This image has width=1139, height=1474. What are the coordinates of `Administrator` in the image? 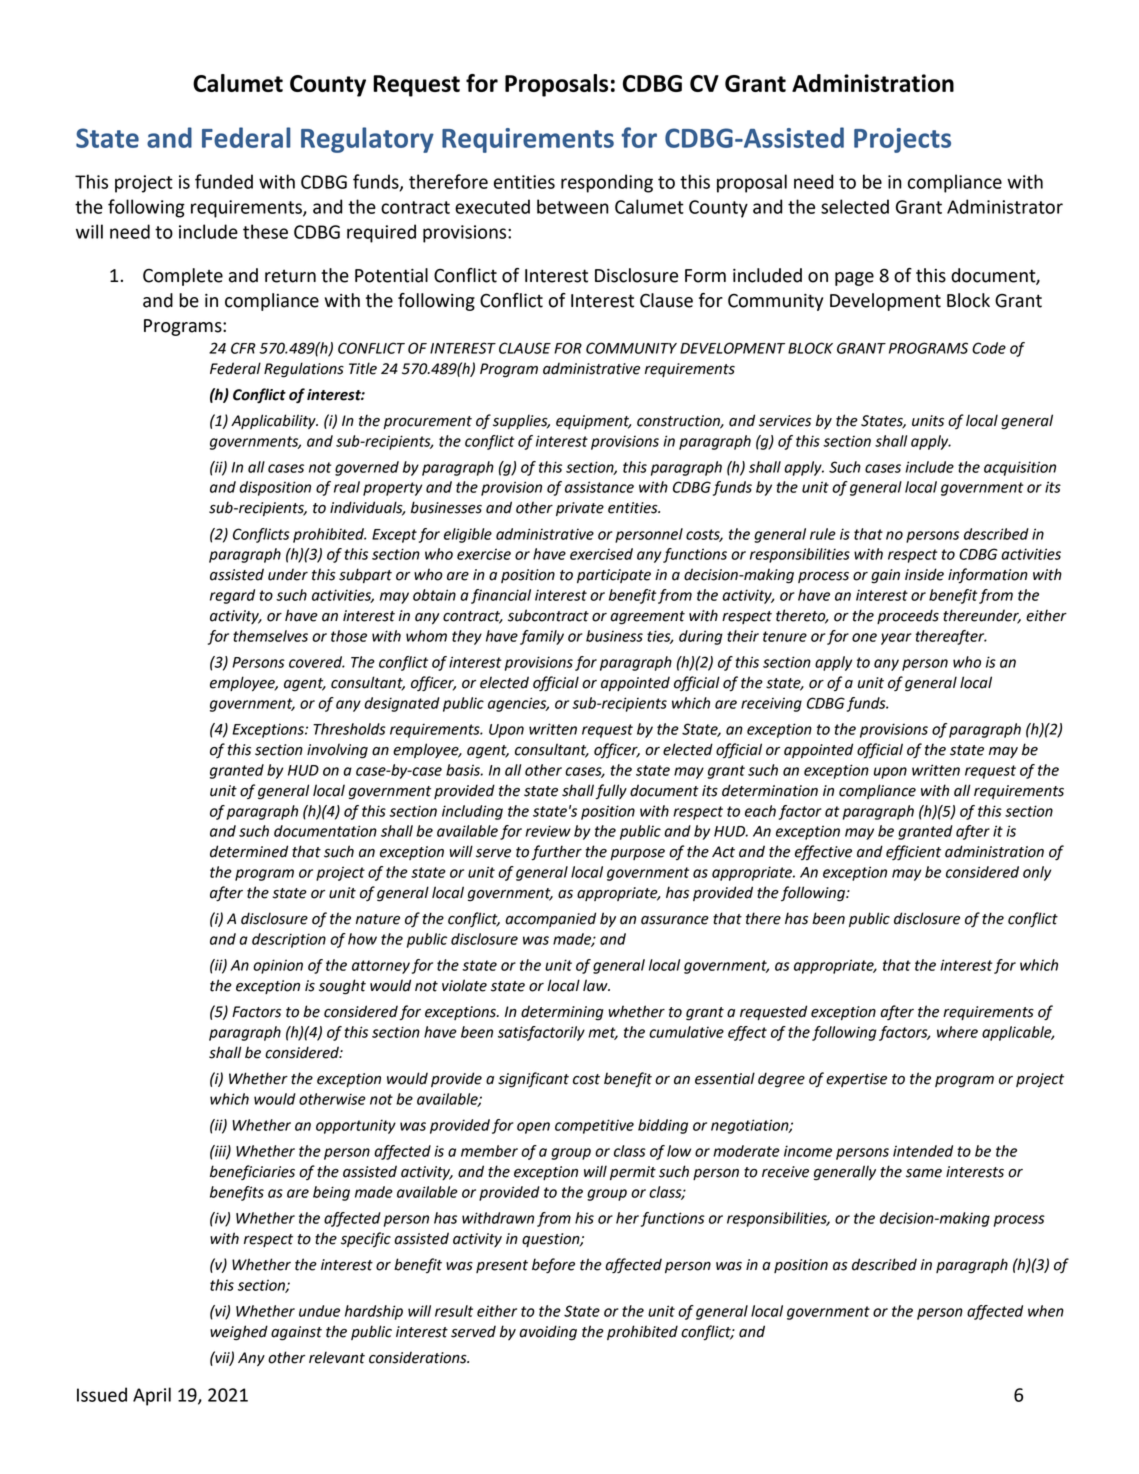 It's located at (1005, 206).
